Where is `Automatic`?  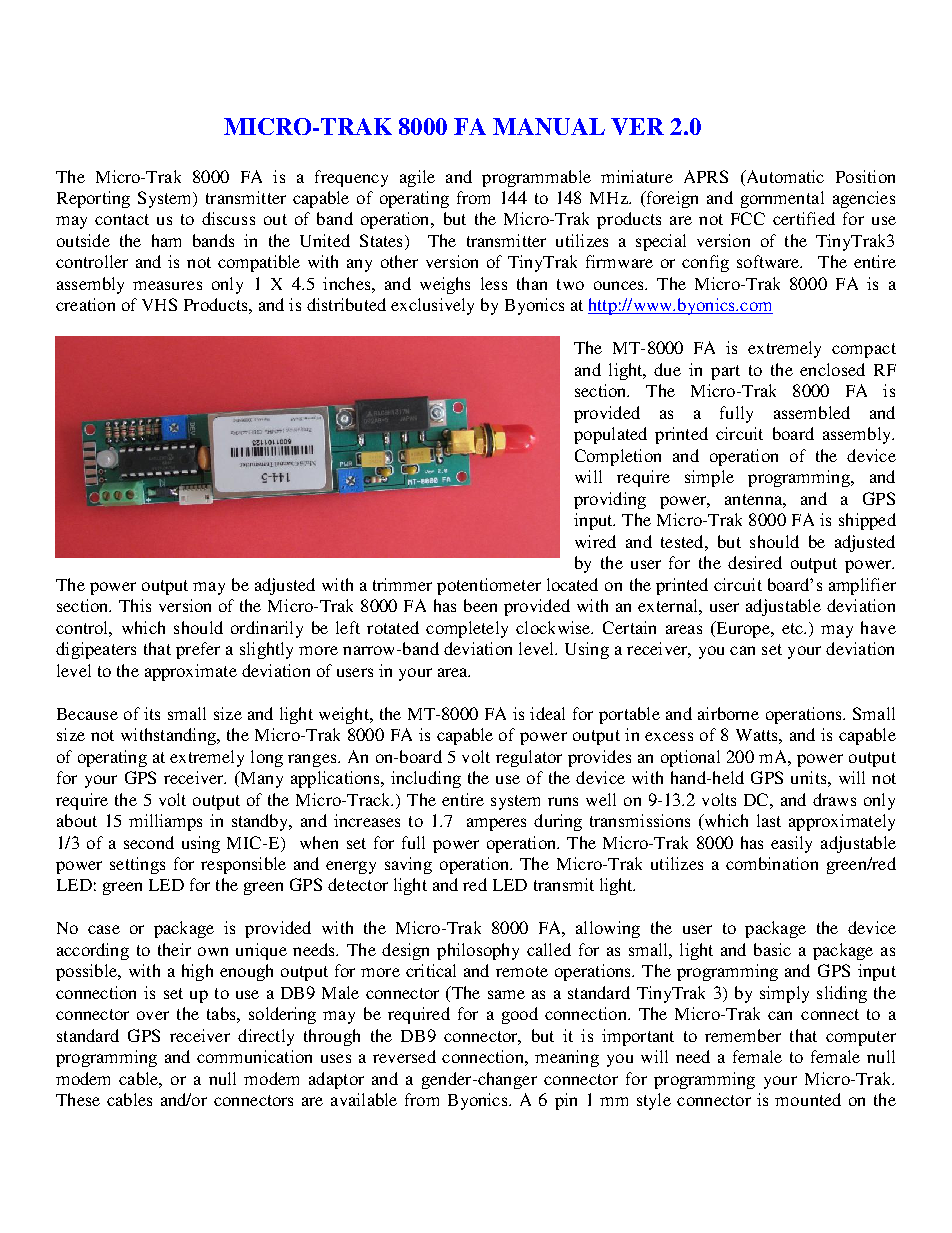 Automatic is located at coordinates (784, 176).
